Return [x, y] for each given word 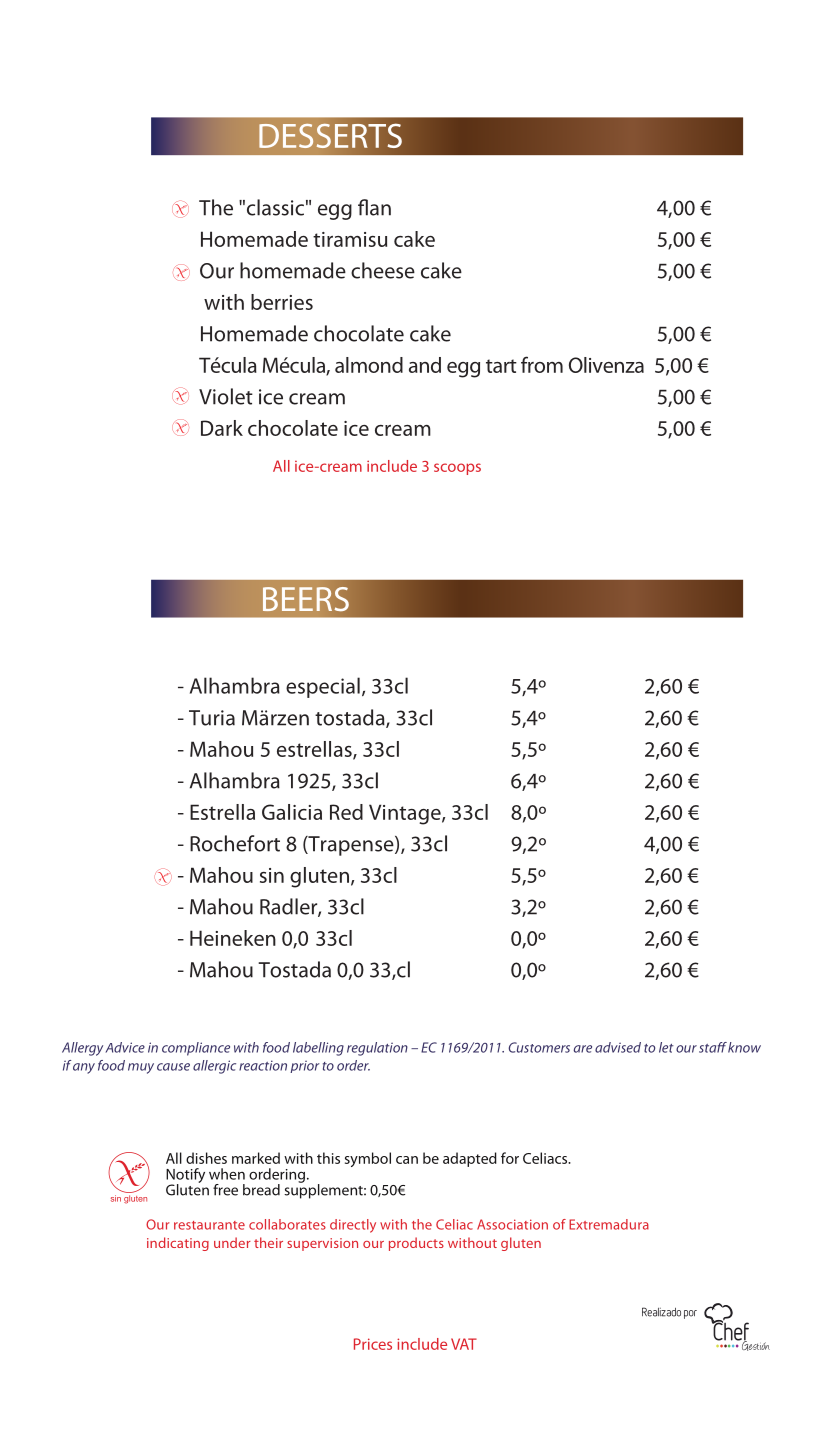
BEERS [306, 599]
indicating [178, 1244]
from [542, 364]
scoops [457, 469]
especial [323, 687]
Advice [125, 1047]
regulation [377, 1049]
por [690, 1314]
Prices [373, 1344]
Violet [226, 396]
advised [618, 1047]
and [425, 365]
